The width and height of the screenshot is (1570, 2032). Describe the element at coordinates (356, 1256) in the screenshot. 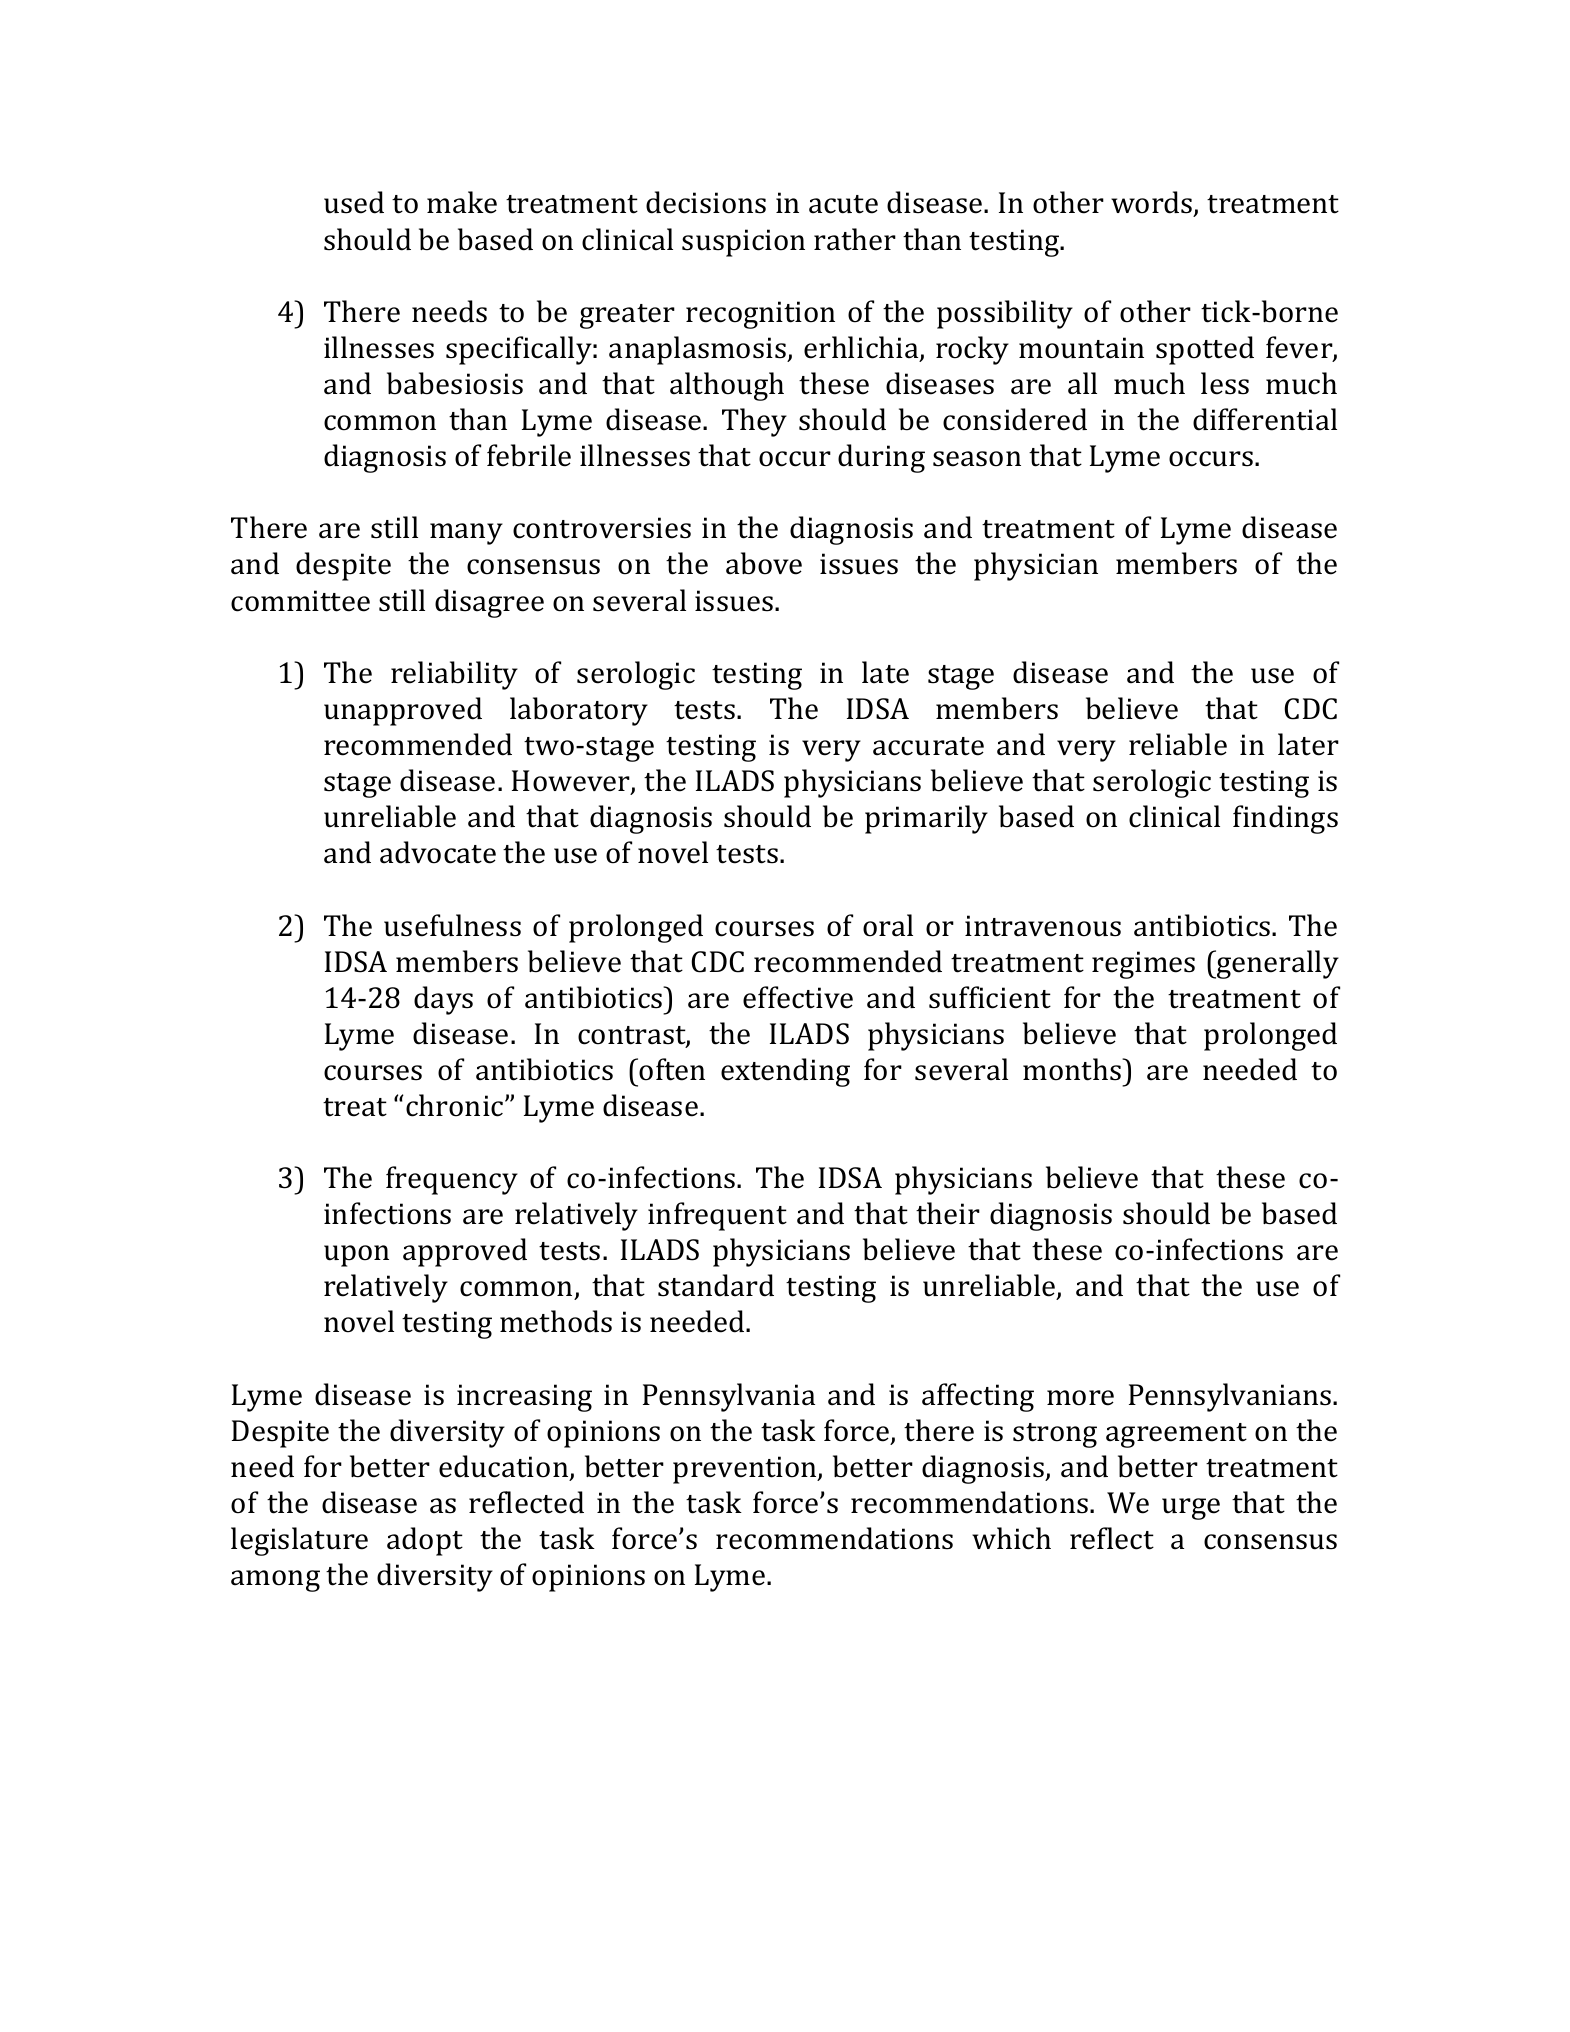

I see `upon` at that location.
